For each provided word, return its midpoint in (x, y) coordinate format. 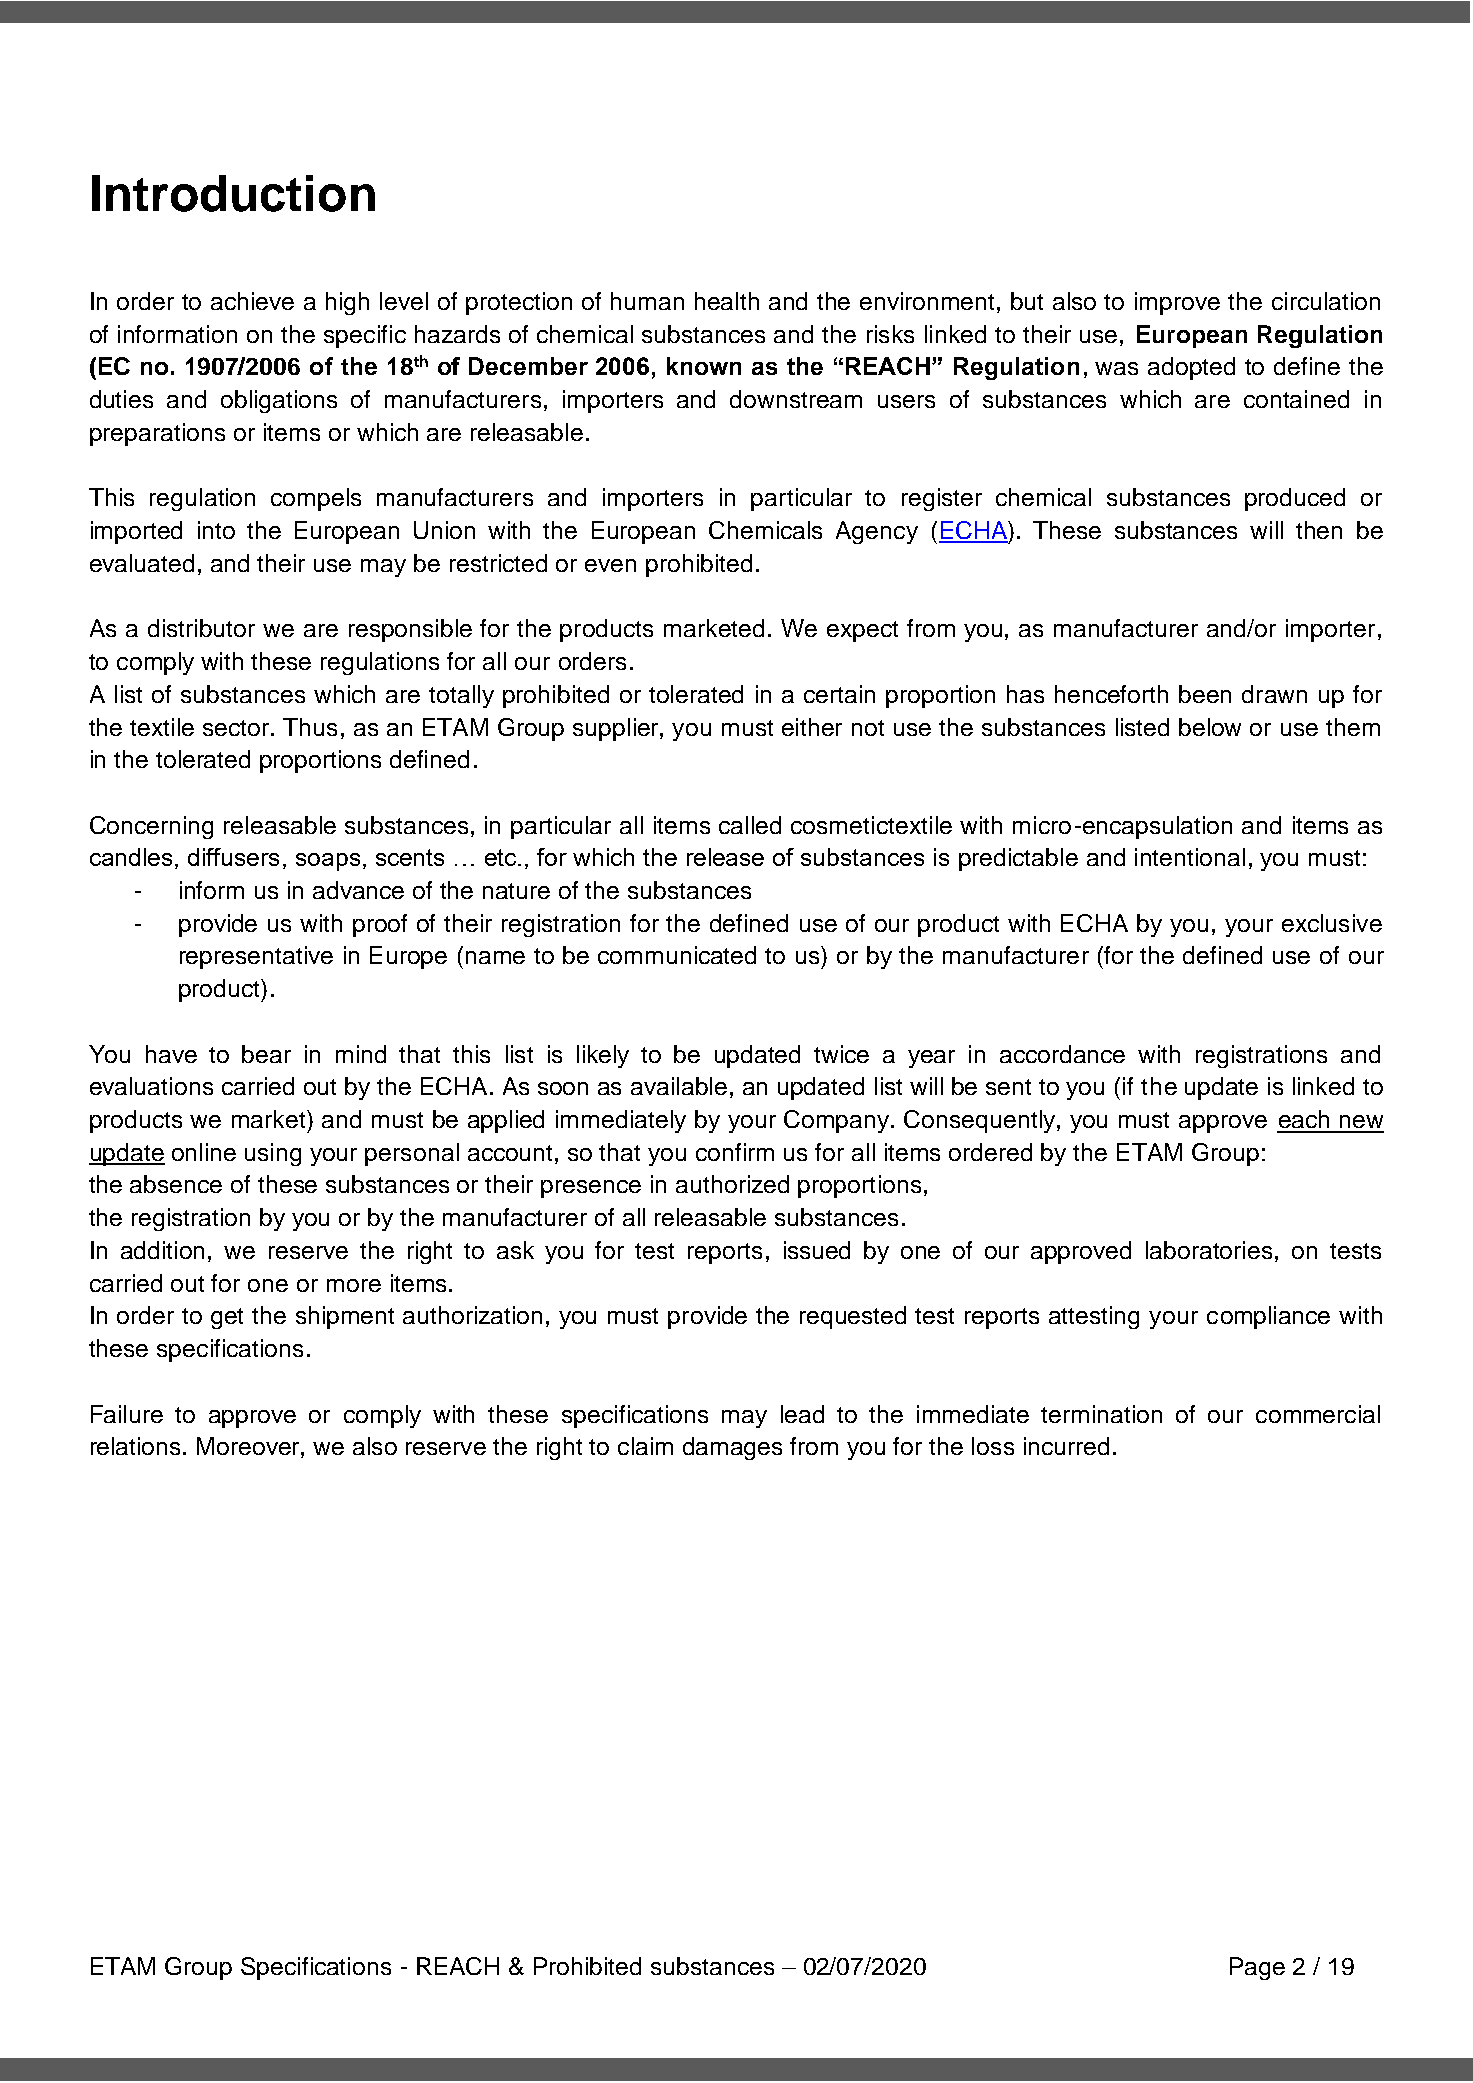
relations (137, 1446)
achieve (252, 301)
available (679, 1086)
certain (839, 694)
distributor (201, 628)
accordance (1062, 1054)
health (727, 301)
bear (266, 1054)
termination (1101, 1414)
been (1205, 694)
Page (1257, 1968)
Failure (127, 1414)
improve (1177, 303)
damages (732, 1448)
